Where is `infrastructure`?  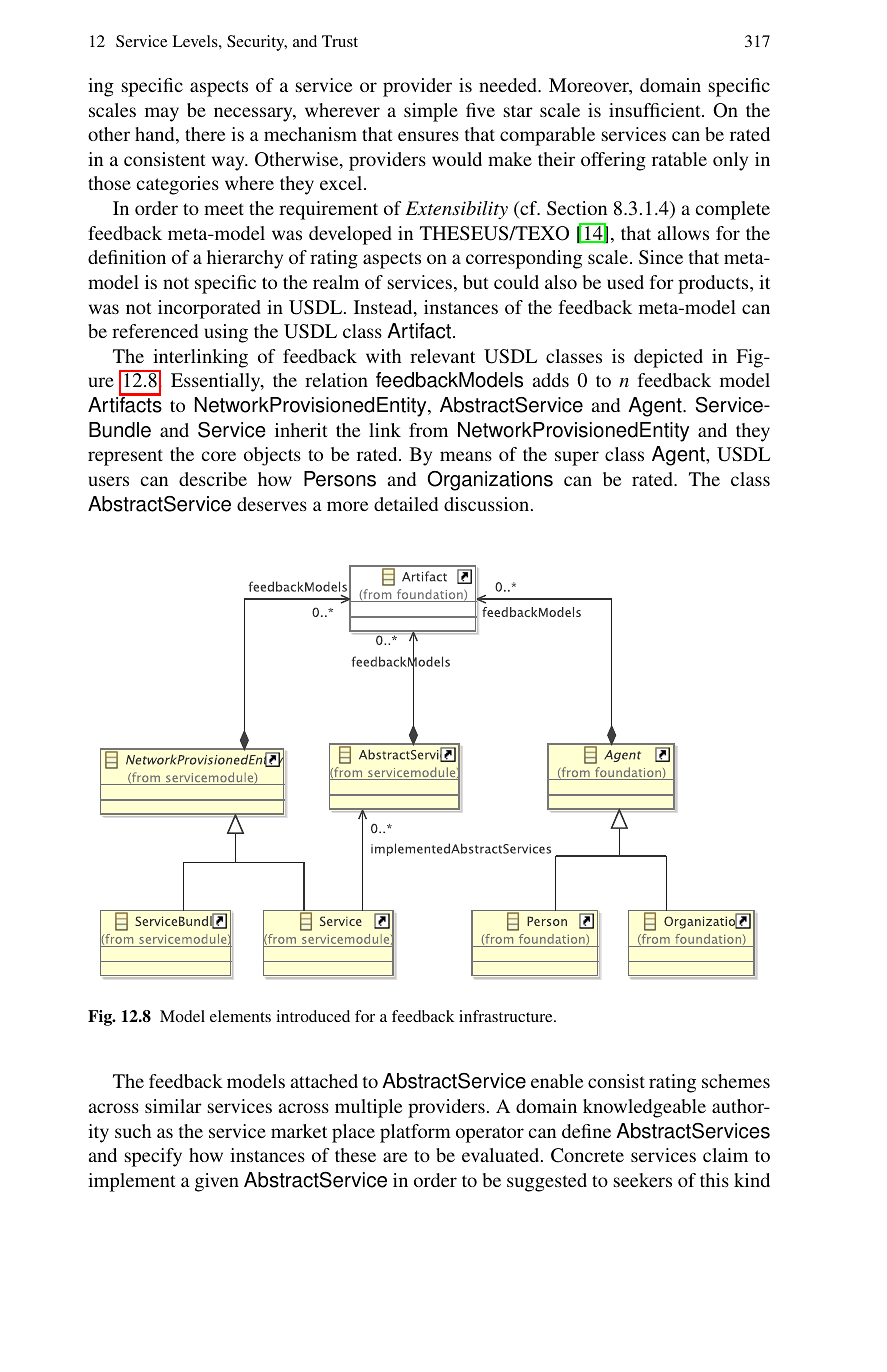 infrastructure is located at coordinates (507, 1016).
